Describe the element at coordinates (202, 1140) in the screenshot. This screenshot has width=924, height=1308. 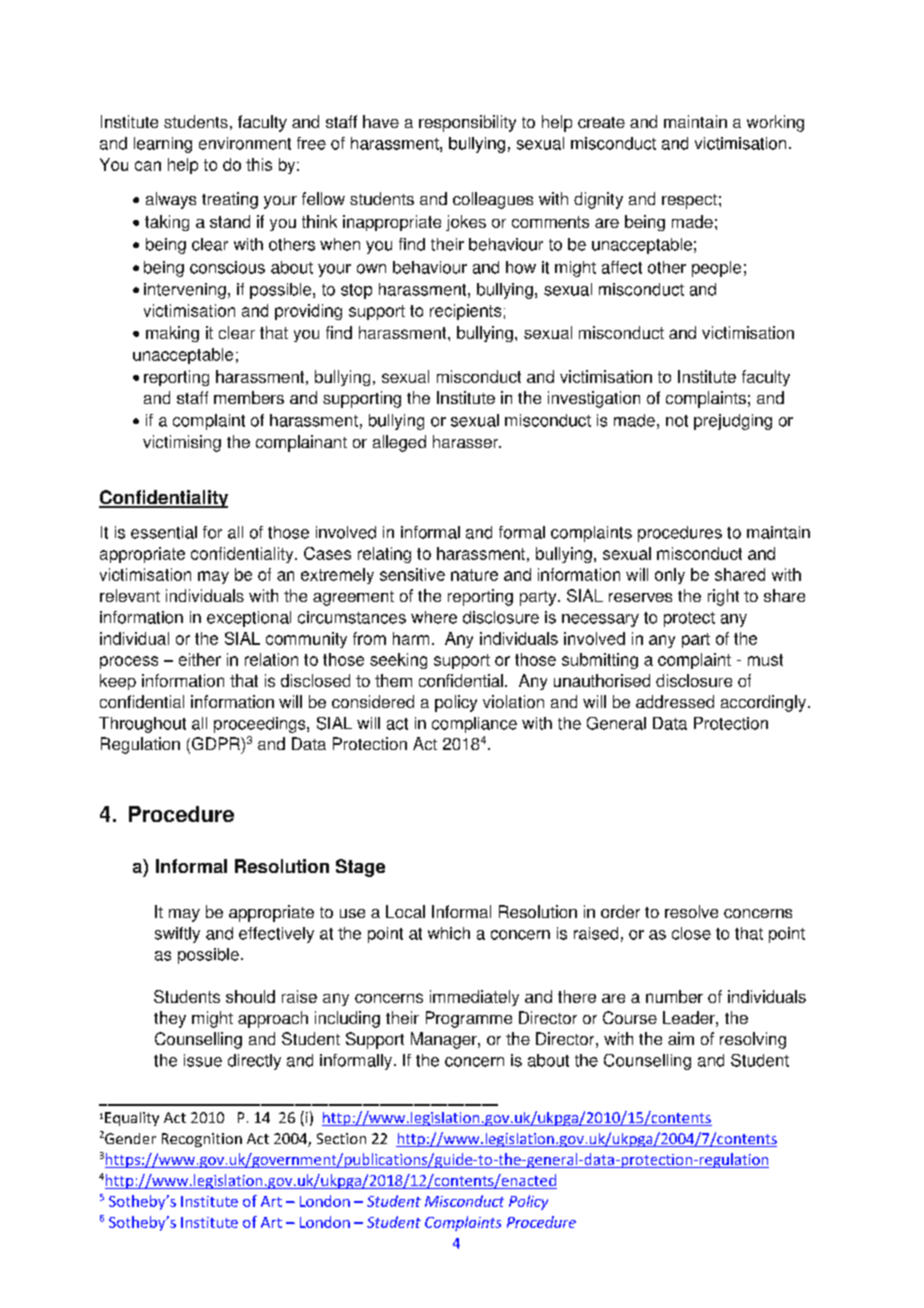
I see `Recognition` at that location.
